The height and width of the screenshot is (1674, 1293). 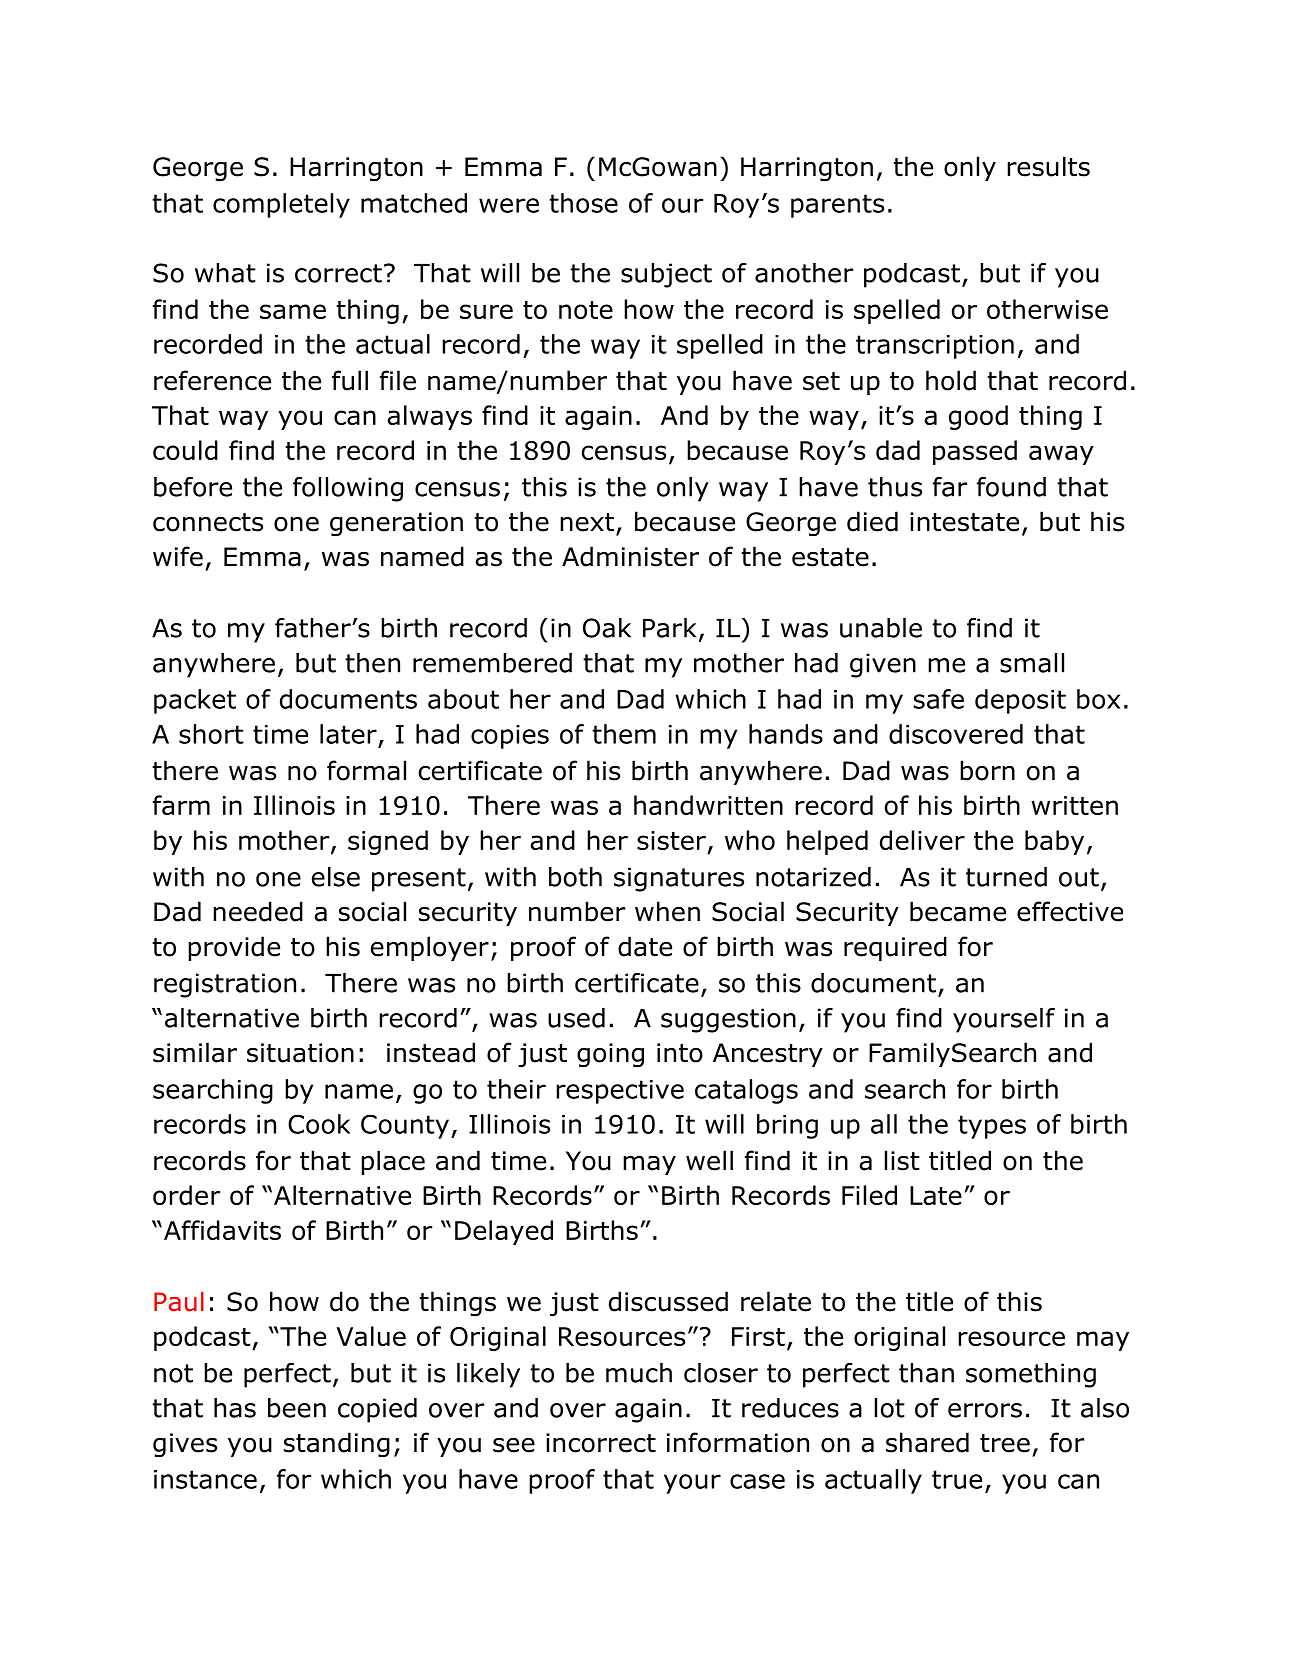 I want to click on following, so click(x=348, y=489).
